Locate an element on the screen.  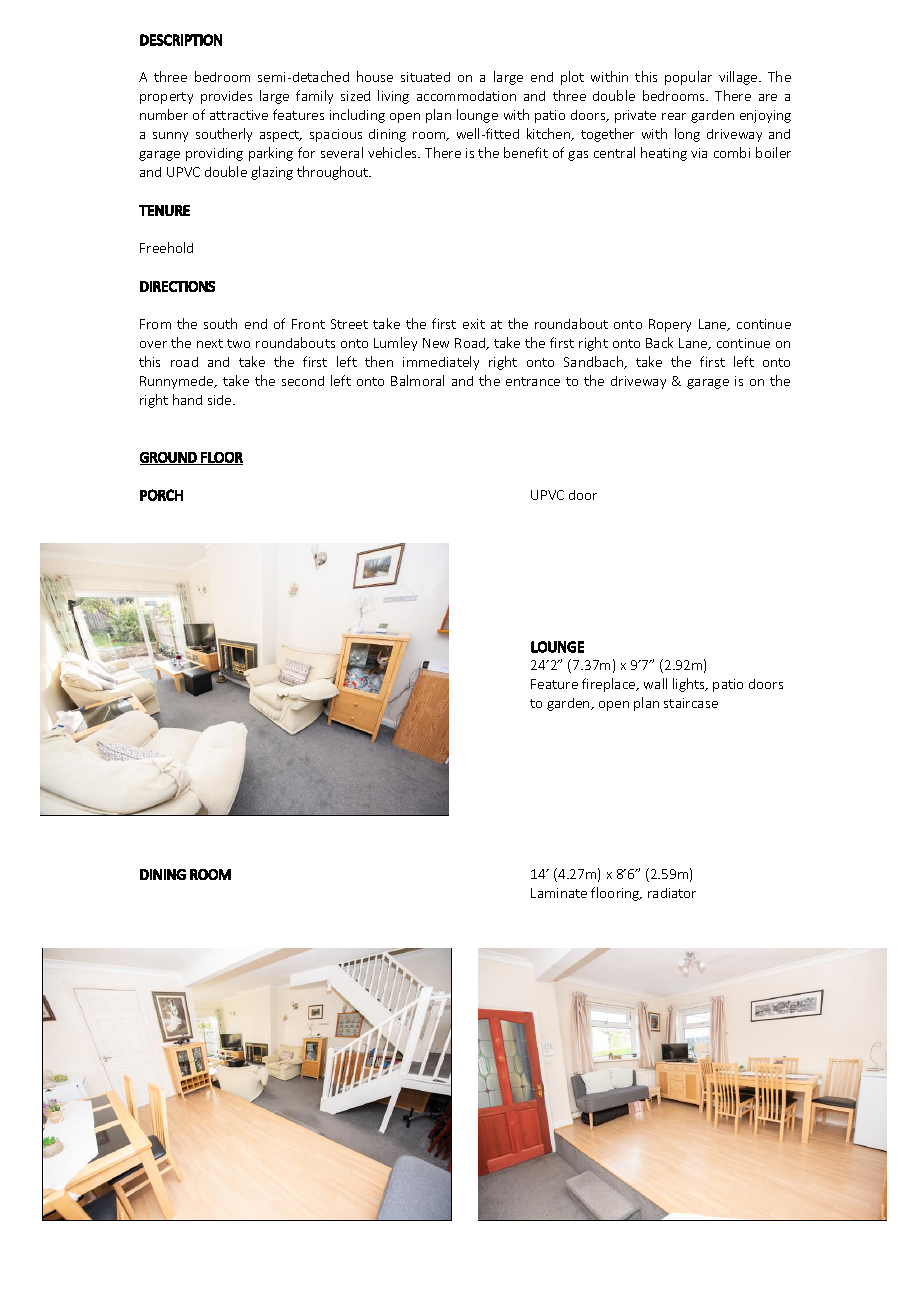
situated is located at coordinates (425, 77).
